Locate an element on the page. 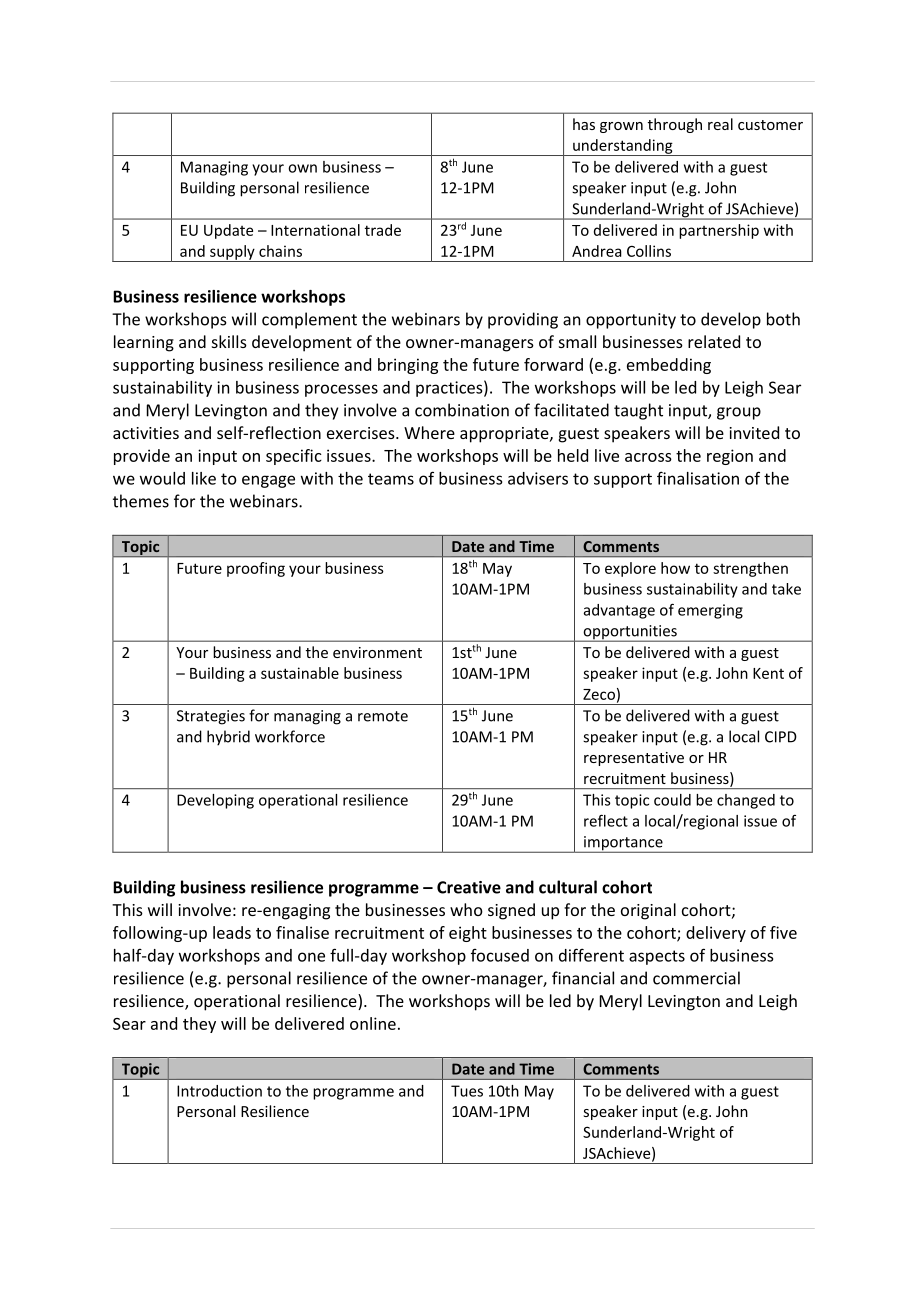 The image size is (924, 1308). emerging is located at coordinates (710, 611).
